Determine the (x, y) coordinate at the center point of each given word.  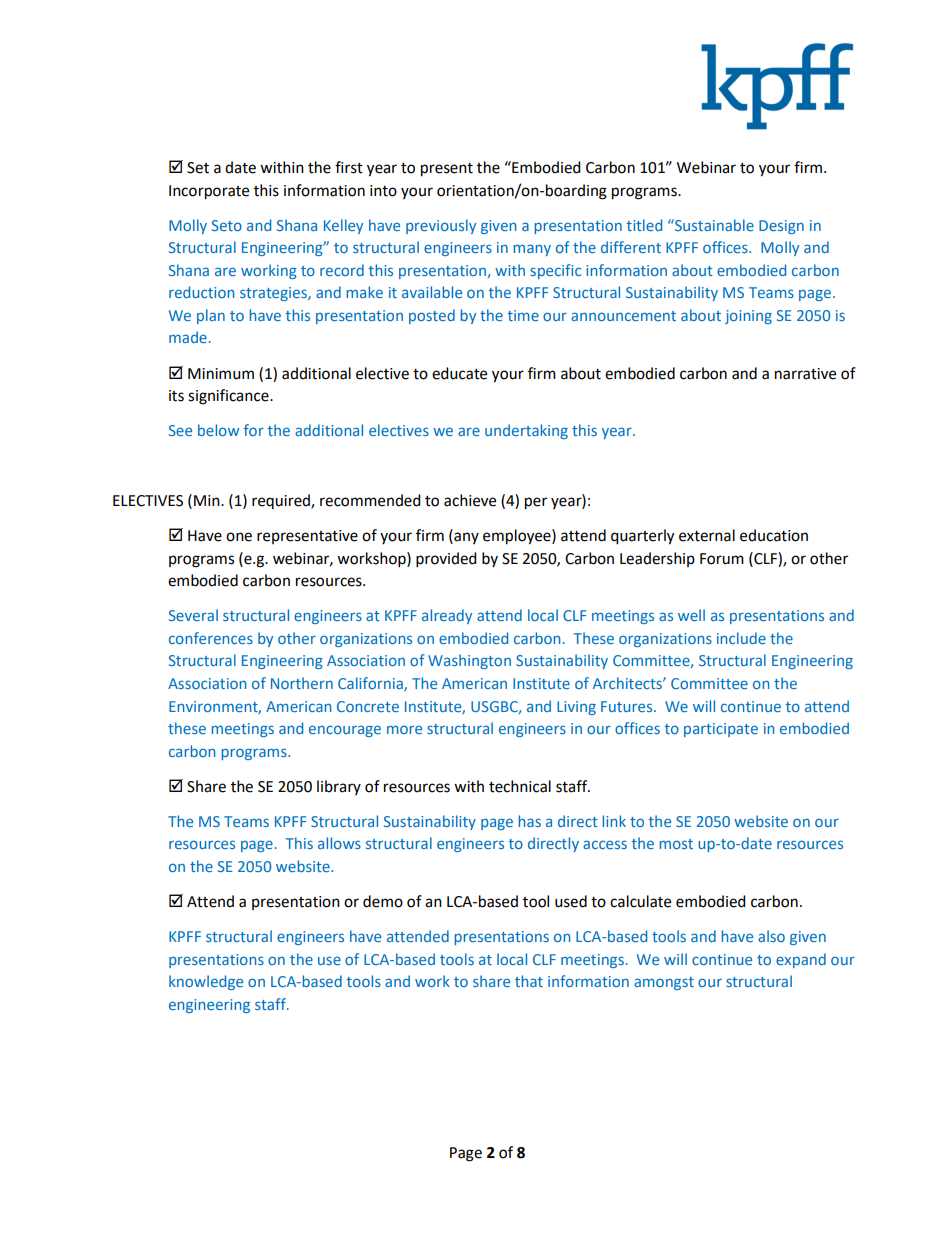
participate (721, 730)
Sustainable (713, 225)
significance (229, 397)
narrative (805, 374)
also (771, 936)
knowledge (206, 982)
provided (446, 560)
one (239, 537)
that (529, 981)
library (339, 787)
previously (441, 226)
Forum (722, 559)
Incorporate (209, 192)
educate (459, 373)
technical (520, 786)
